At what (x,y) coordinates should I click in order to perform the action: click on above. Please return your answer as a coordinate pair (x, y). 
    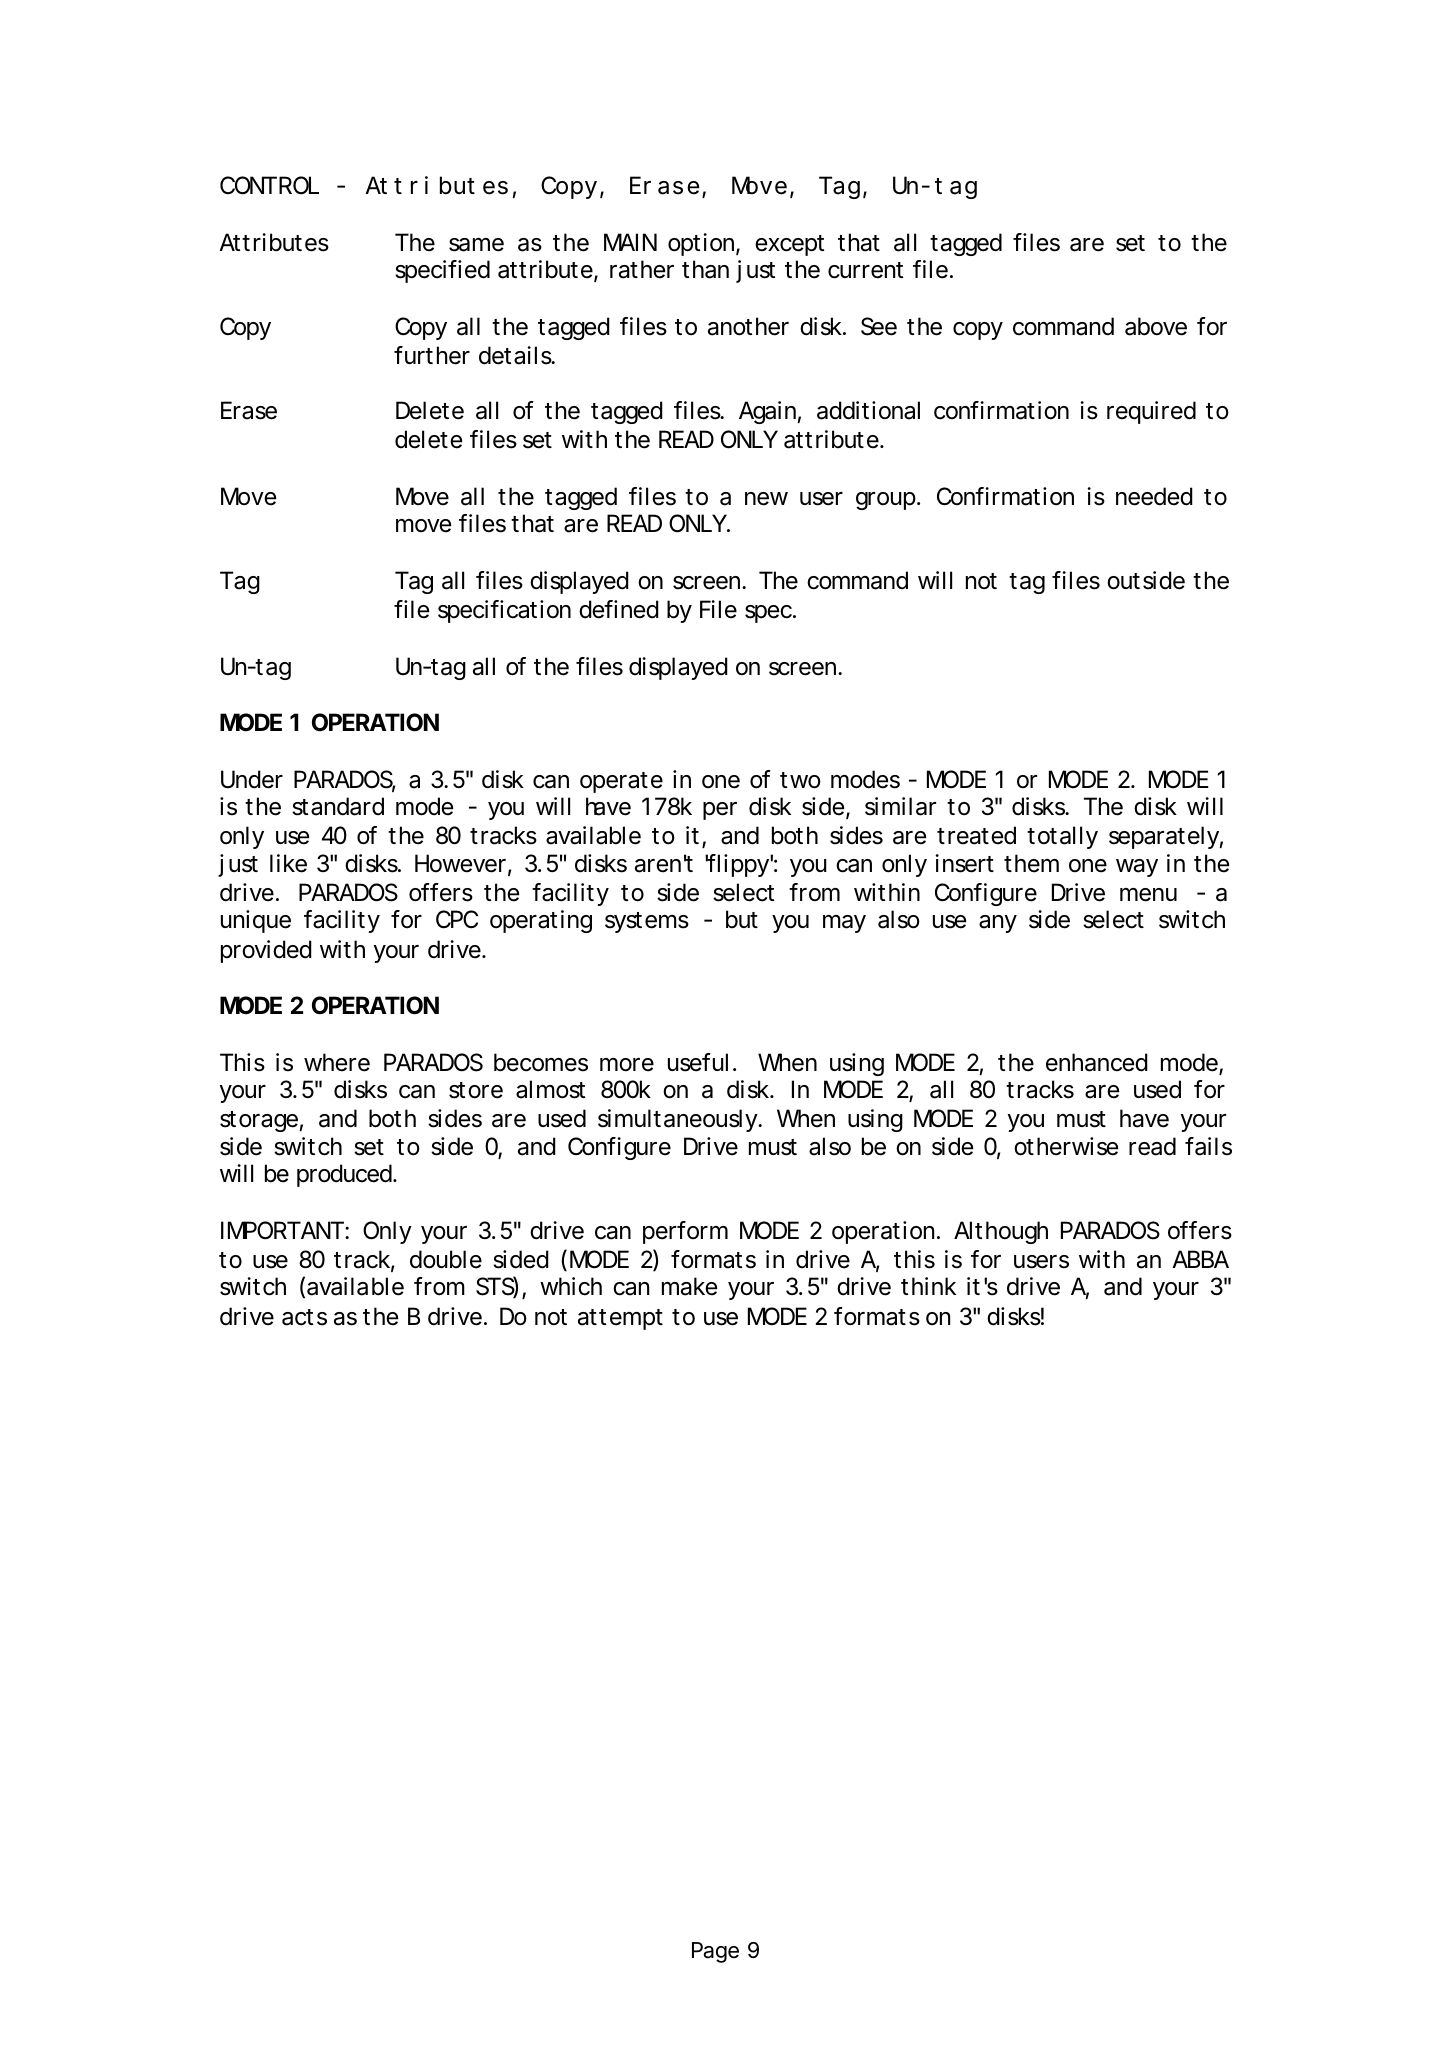
    Looking at the image, I should click on (1156, 326).
